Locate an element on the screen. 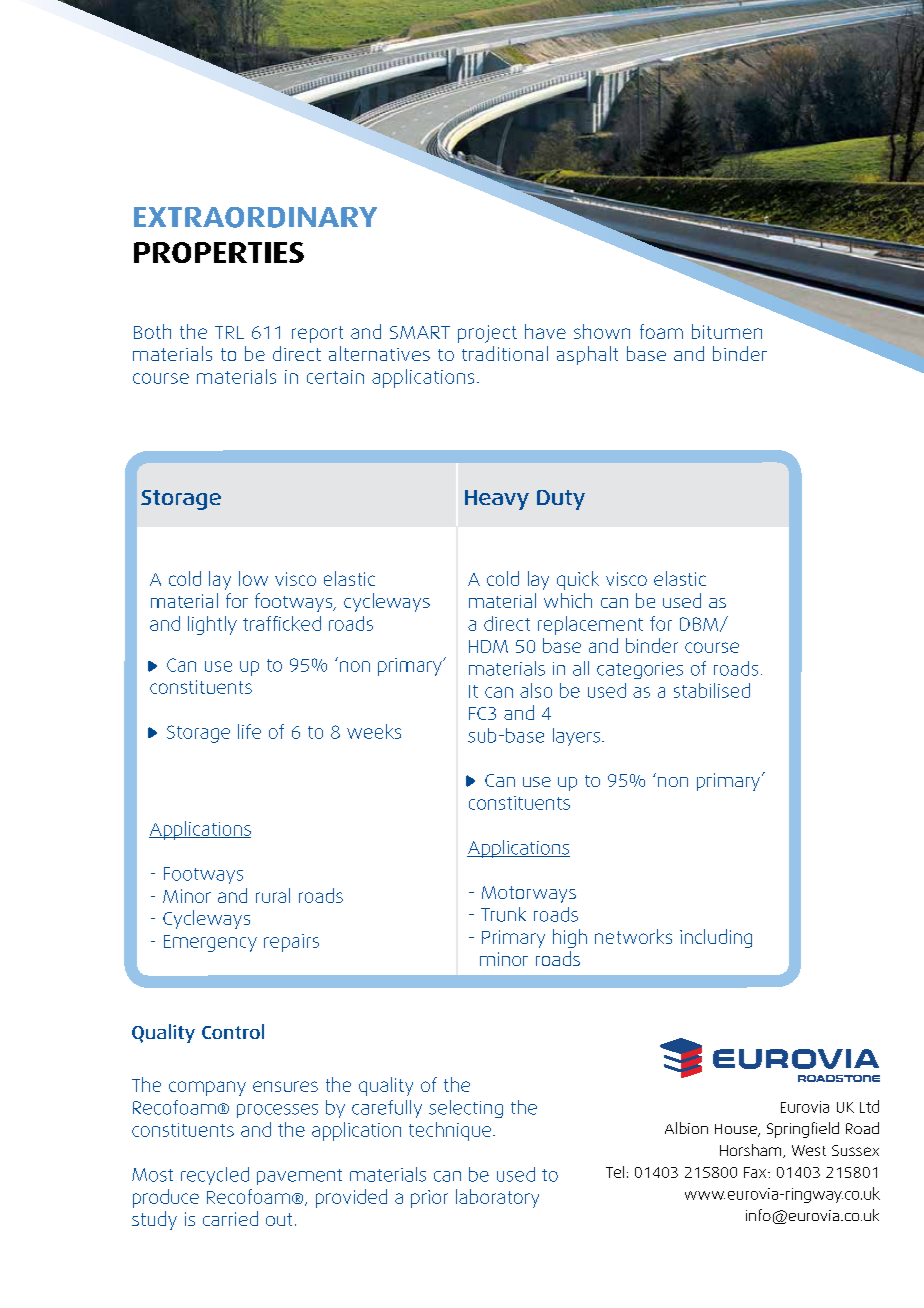 The width and height of the screenshot is (924, 1308). have is located at coordinates (545, 331).
